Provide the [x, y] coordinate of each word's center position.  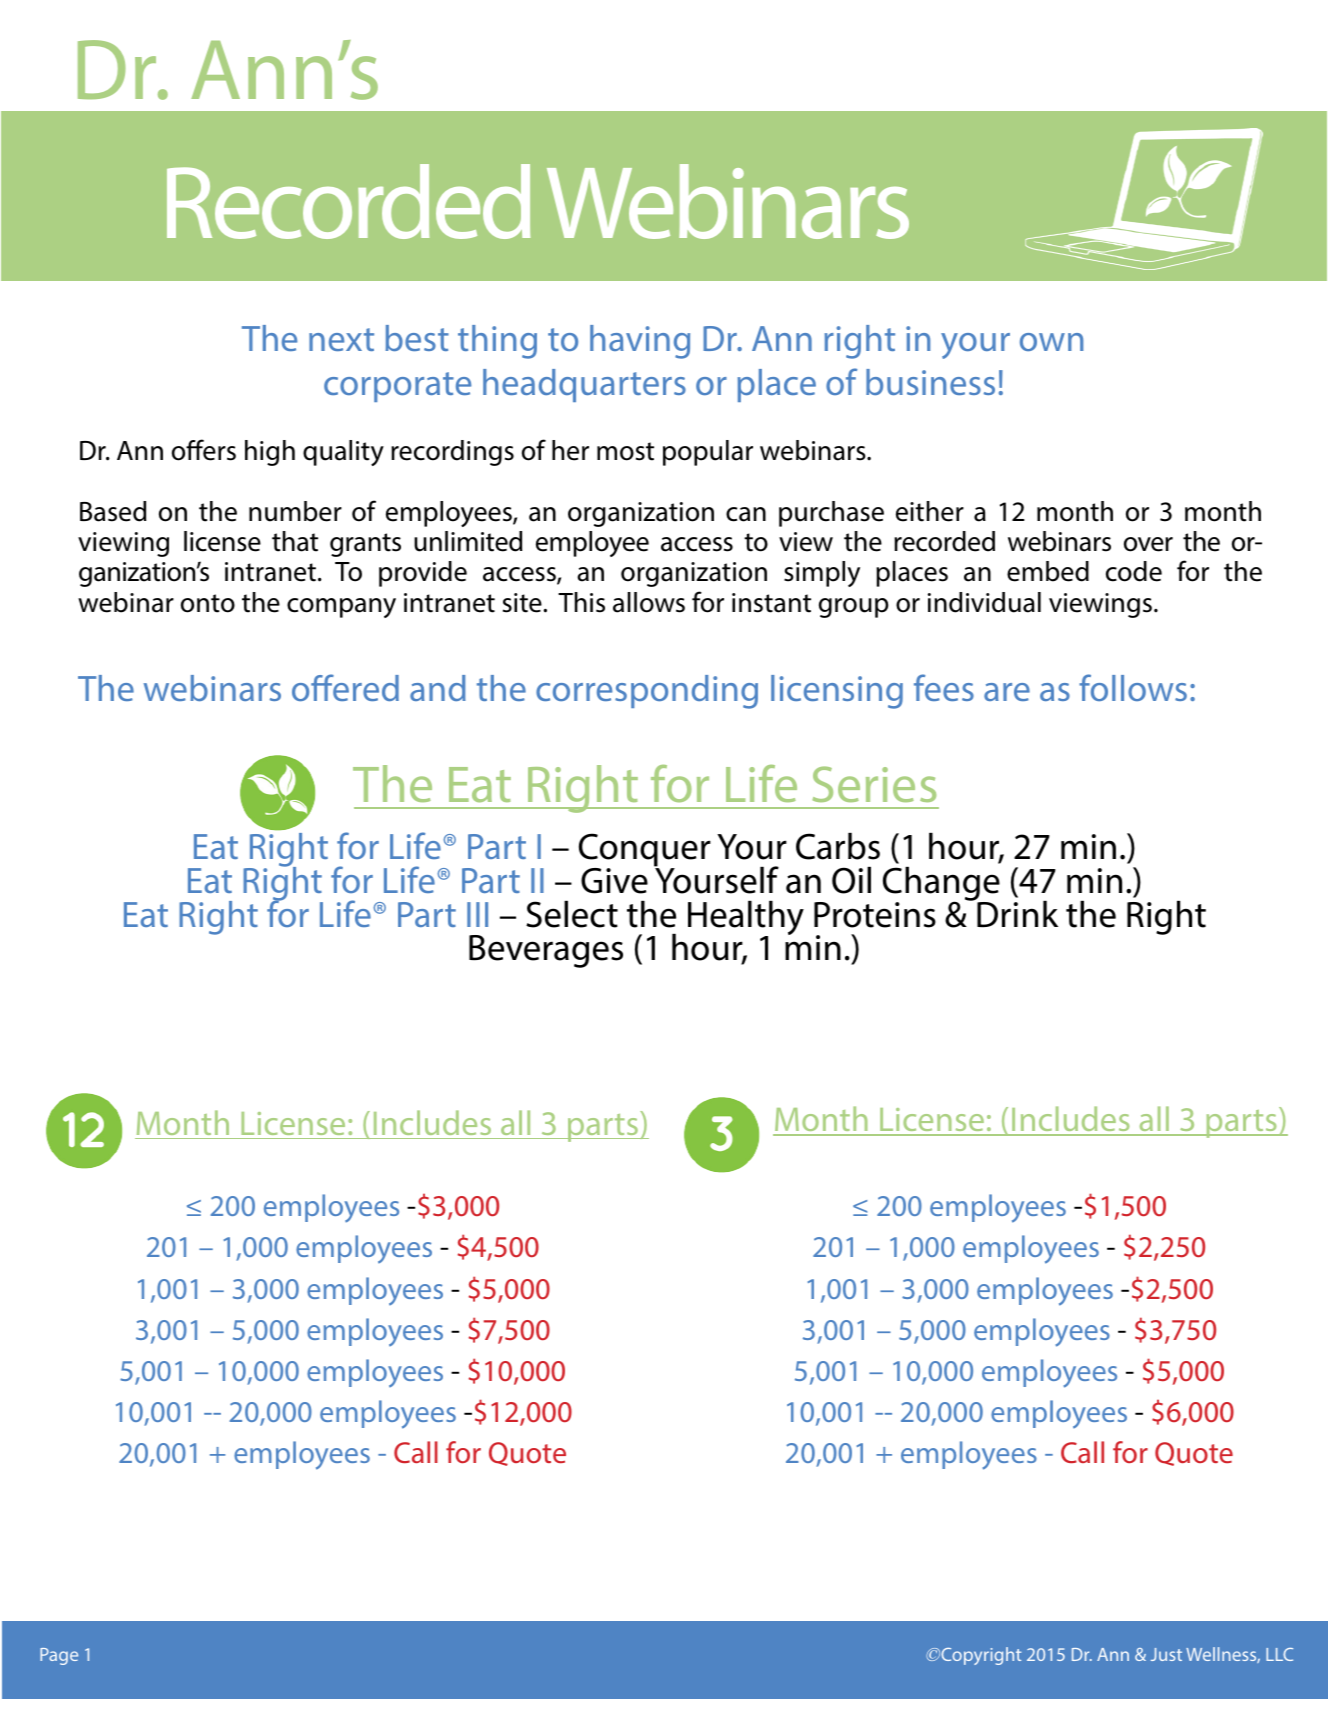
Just [1166, 1654]
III [477, 914]
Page [59, 1656]
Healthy [746, 919]
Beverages [546, 951]
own [1051, 342]
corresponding [647, 692]
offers [204, 450]
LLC [1279, 1654]
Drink [1016, 913]
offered [345, 687]
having [640, 342]
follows [1133, 687]
